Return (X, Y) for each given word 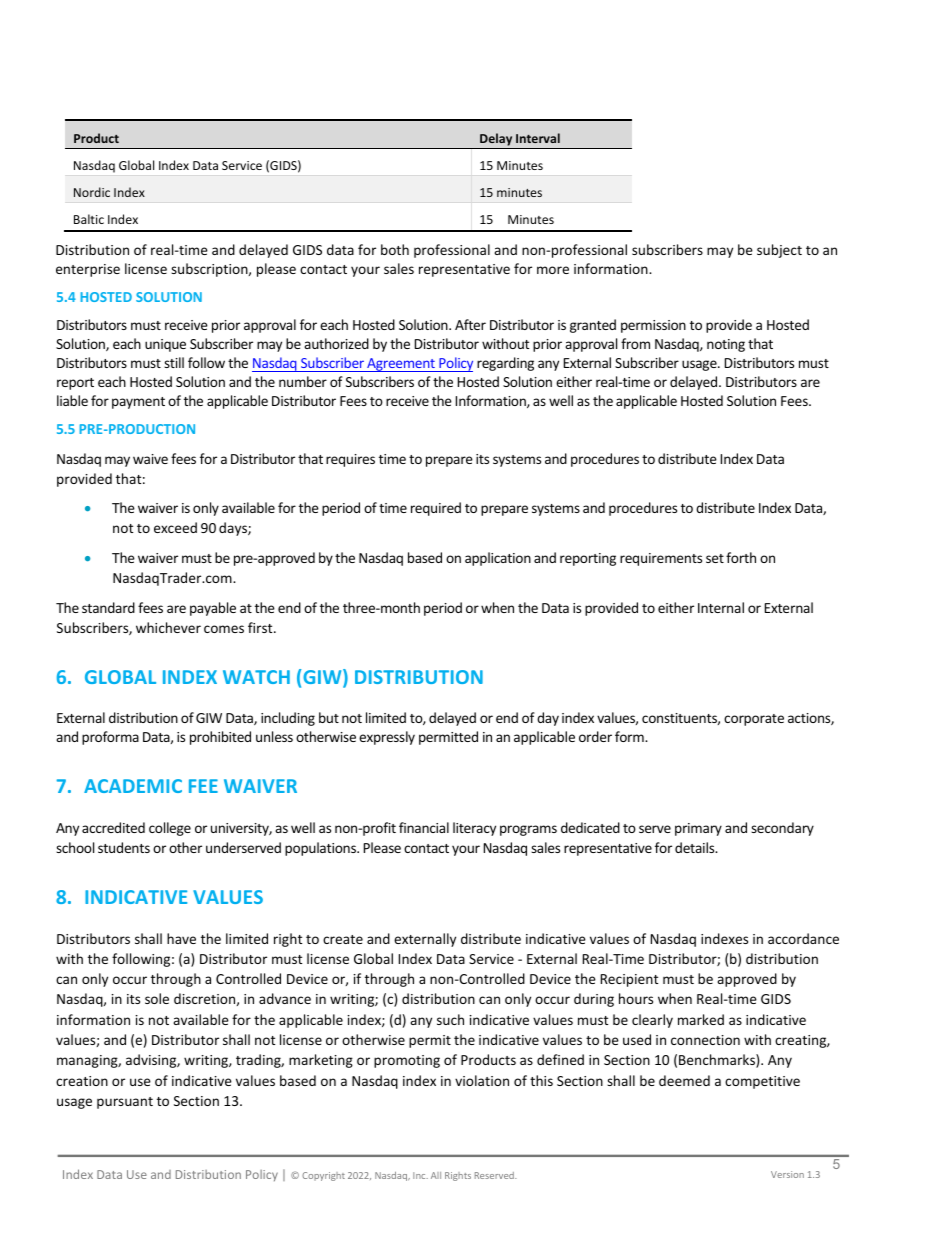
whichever (168, 627)
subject (779, 251)
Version (787, 1174)
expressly (387, 738)
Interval (538, 138)
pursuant (125, 1103)
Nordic (92, 192)
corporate (754, 720)
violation (482, 1080)
